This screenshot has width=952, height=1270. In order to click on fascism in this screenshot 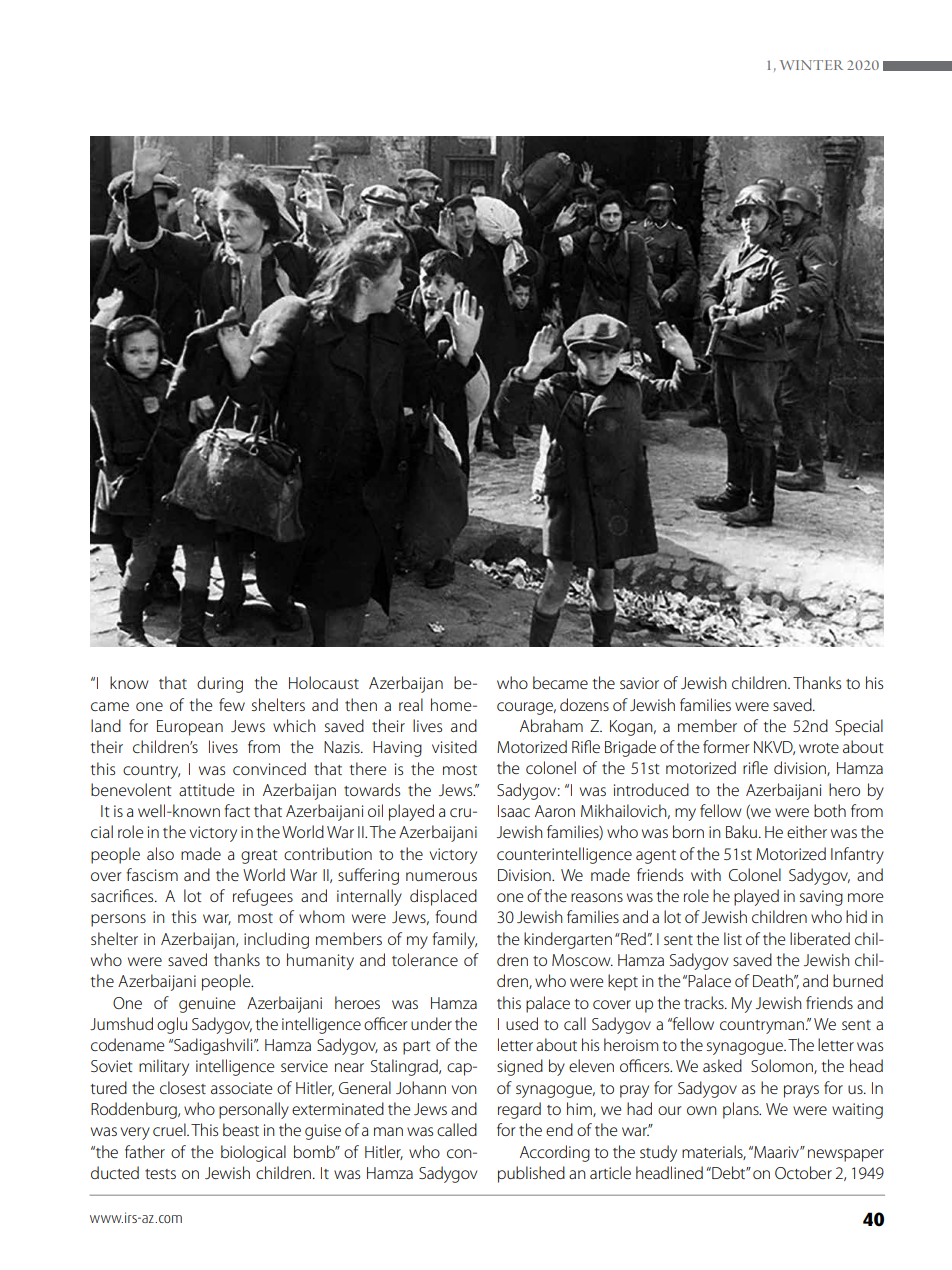, I will do `click(152, 874)`.
